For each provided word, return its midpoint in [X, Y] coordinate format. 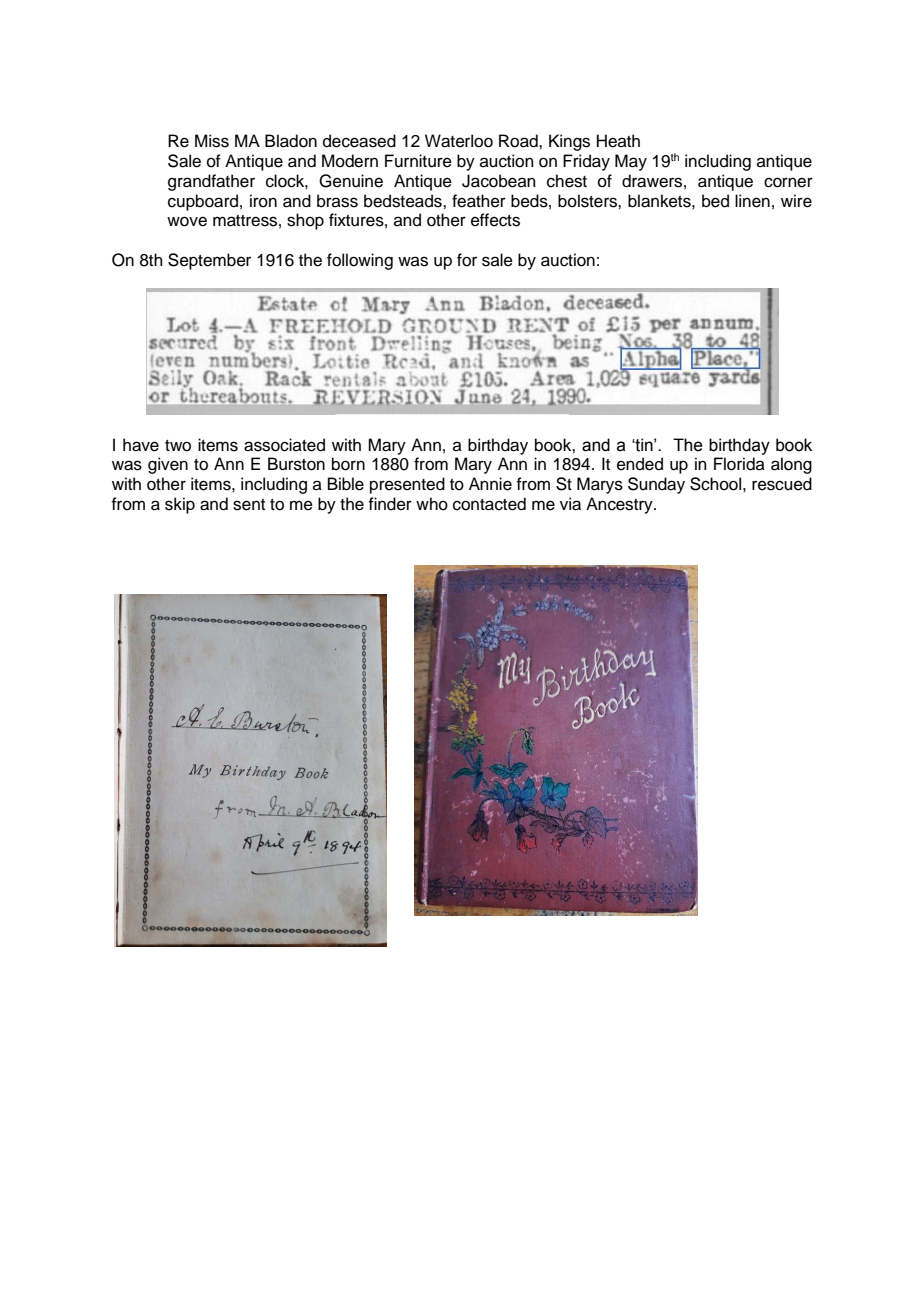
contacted [489, 504]
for [467, 260]
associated [284, 445]
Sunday [656, 485]
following [360, 261]
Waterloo [459, 141]
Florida [739, 464]
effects [495, 220]
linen [752, 201]
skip [180, 505]
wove [187, 221]
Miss [212, 141]
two [178, 446]
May [631, 162]
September [209, 261]
